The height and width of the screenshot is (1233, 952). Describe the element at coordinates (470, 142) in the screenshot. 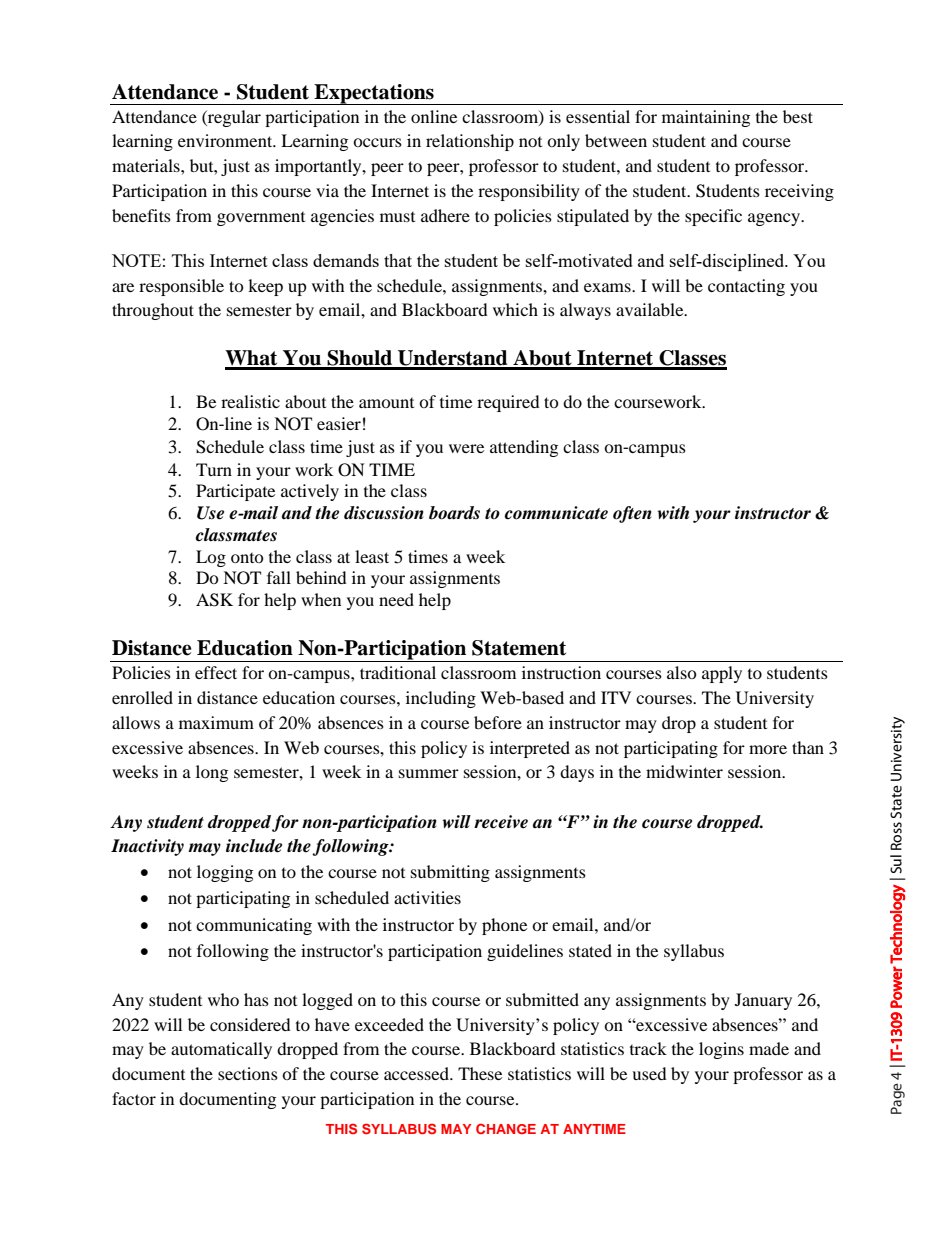

I see `relationship` at that location.
